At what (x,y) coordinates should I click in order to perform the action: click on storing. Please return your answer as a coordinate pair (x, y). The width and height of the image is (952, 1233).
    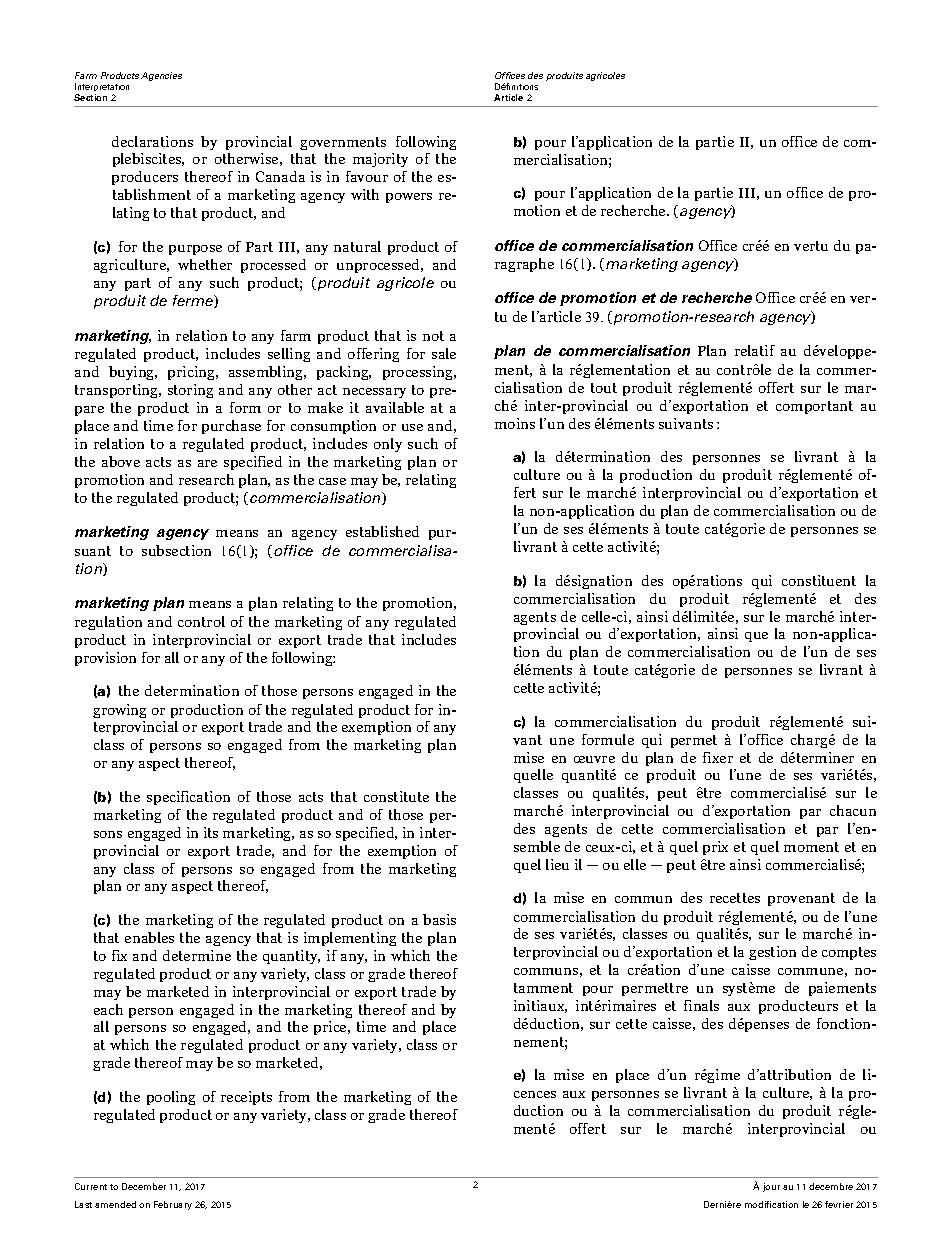
    Looking at the image, I should click on (190, 391).
